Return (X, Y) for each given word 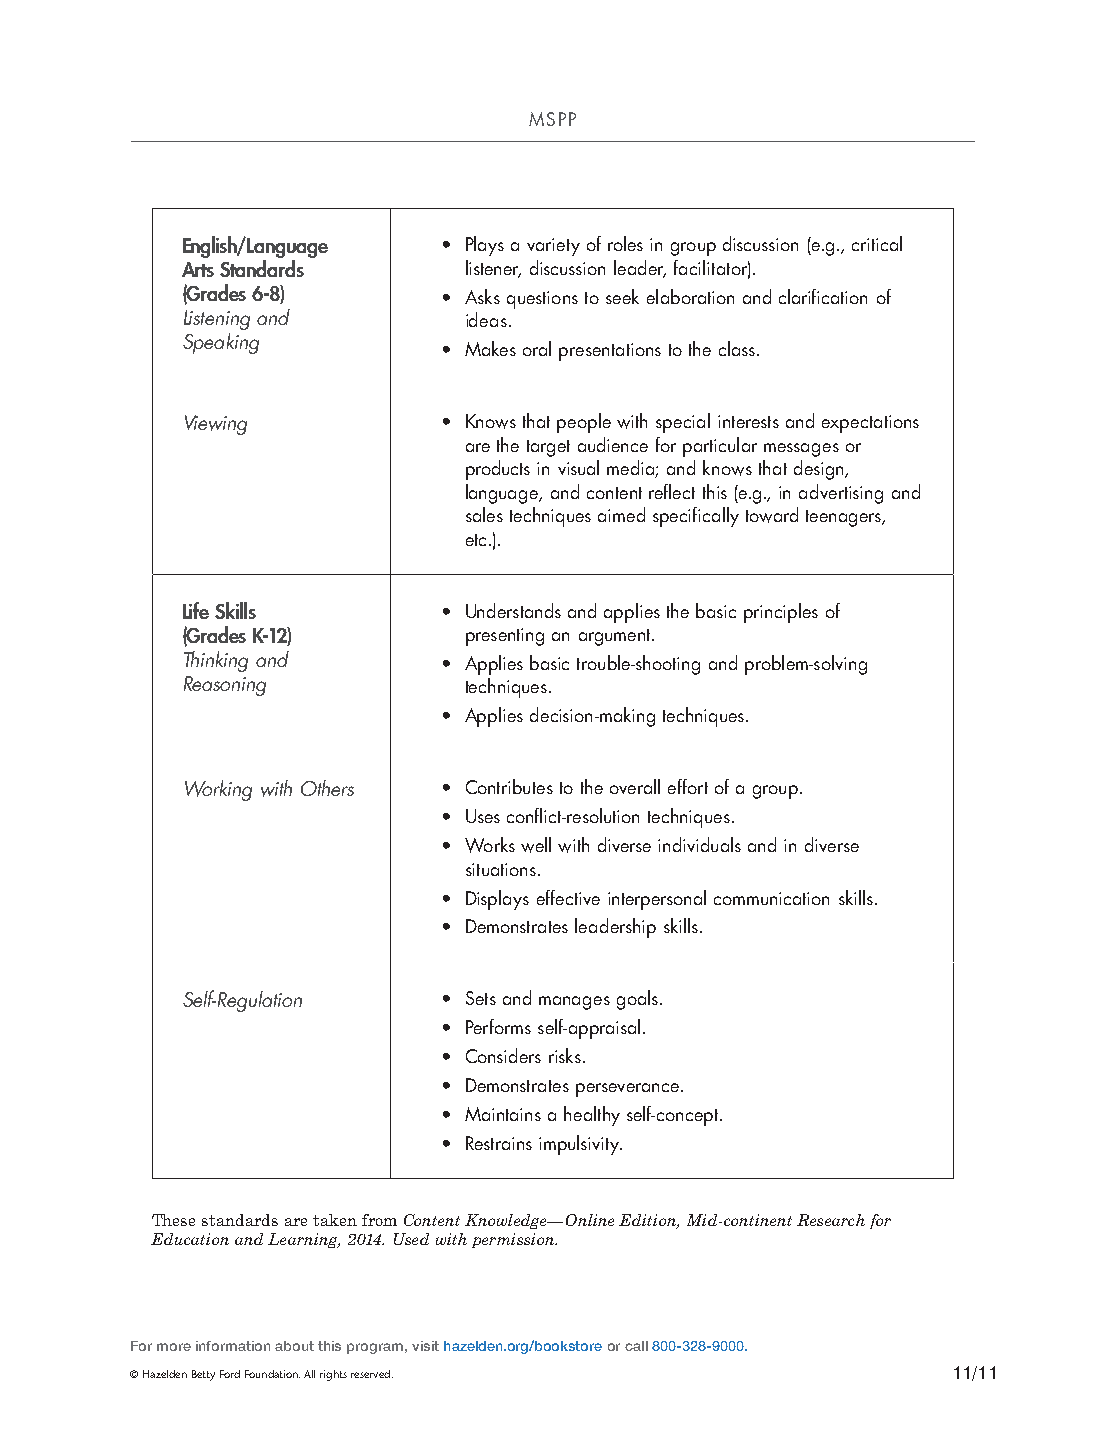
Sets (481, 998)
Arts (198, 269)
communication (771, 898)
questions (542, 300)
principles (781, 613)
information (233, 1346)
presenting (505, 637)
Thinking (216, 661)
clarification (823, 296)
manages (574, 1003)
